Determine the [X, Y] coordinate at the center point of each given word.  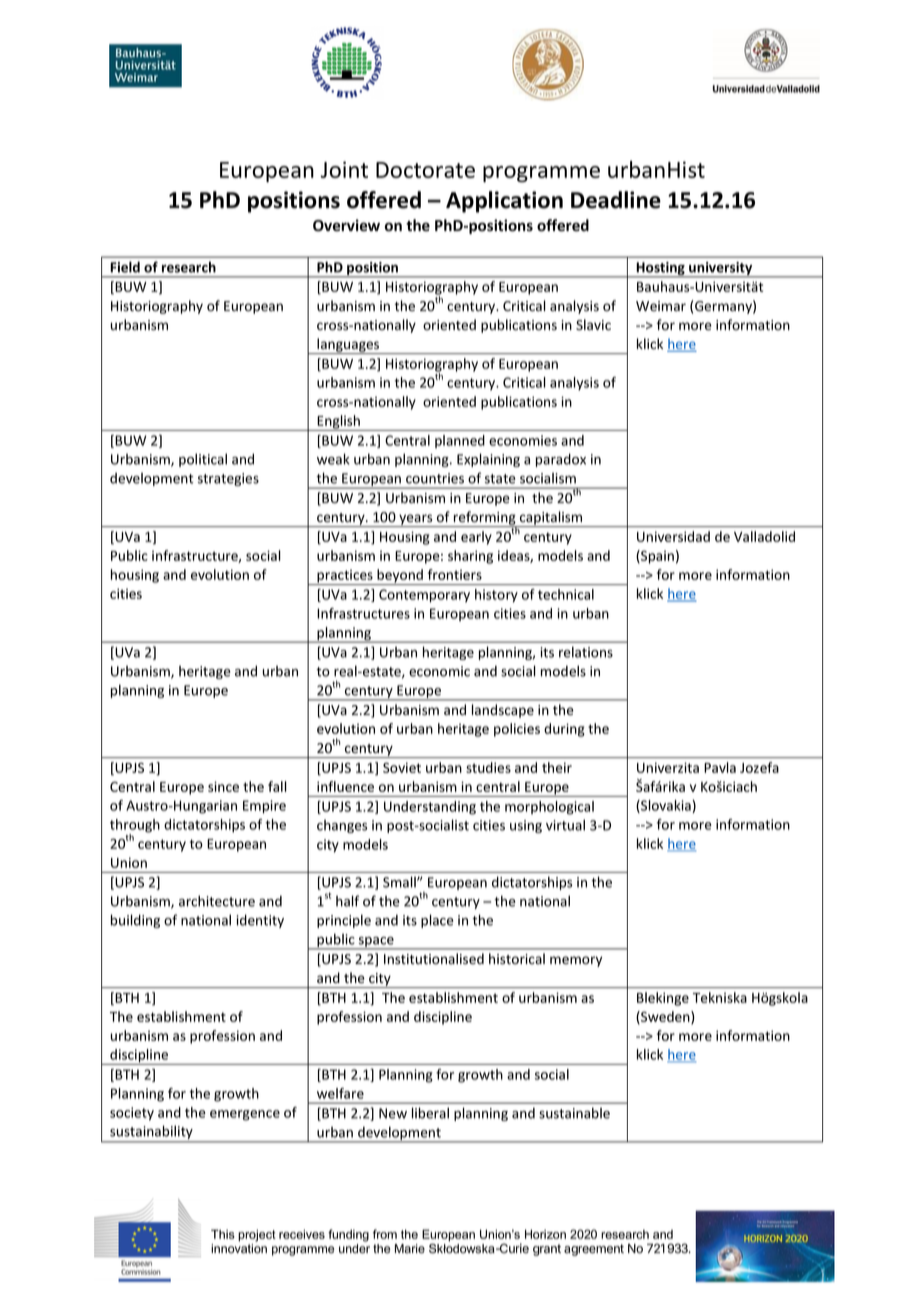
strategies [228, 479]
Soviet [402, 767]
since [223, 786]
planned [460, 441]
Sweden [665, 1017]
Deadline [616, 200]
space [376, 943]
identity [260, 921]
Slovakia [666, 806]
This [223, 1234]
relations [586, 652]
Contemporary [424, 596]
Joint [344, 169]
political [203, 460]
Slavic [593, 325]
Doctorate [425, 170]
